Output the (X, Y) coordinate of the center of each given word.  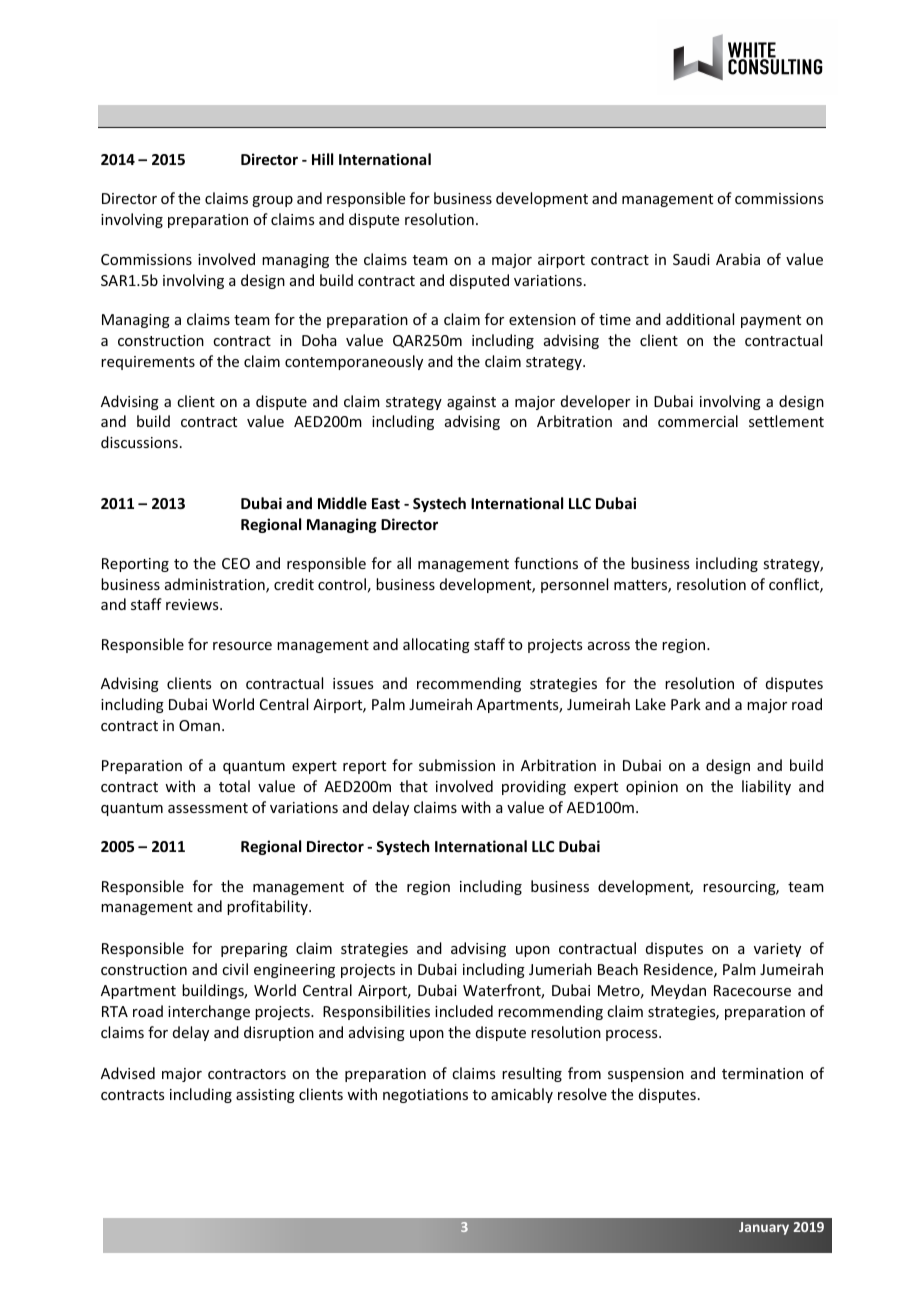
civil (235, 969)
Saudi (691, 259)
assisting (265, 1096)
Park (686, 704)
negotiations (425, 1096)
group (272, 201)
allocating (436, 645)
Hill (322, 159)
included (464, 1011)
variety (777, 950)
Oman (199, 725)
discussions (139, 442)
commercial (698, 421)
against (471, 403)
